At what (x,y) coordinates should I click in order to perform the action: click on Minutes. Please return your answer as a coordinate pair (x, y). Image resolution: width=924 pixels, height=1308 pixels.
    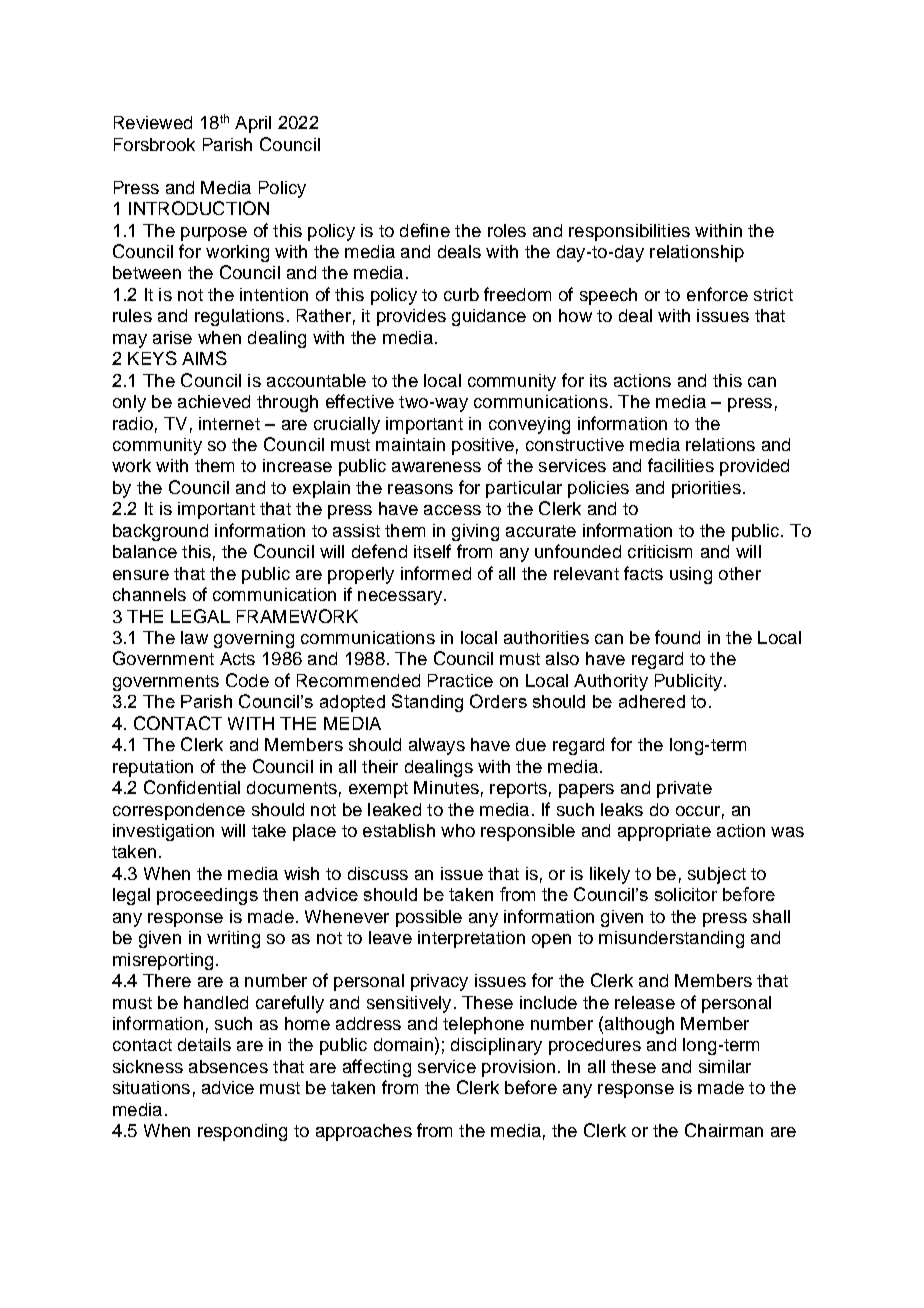
    Looking at the image, I should click on (446, 787).
